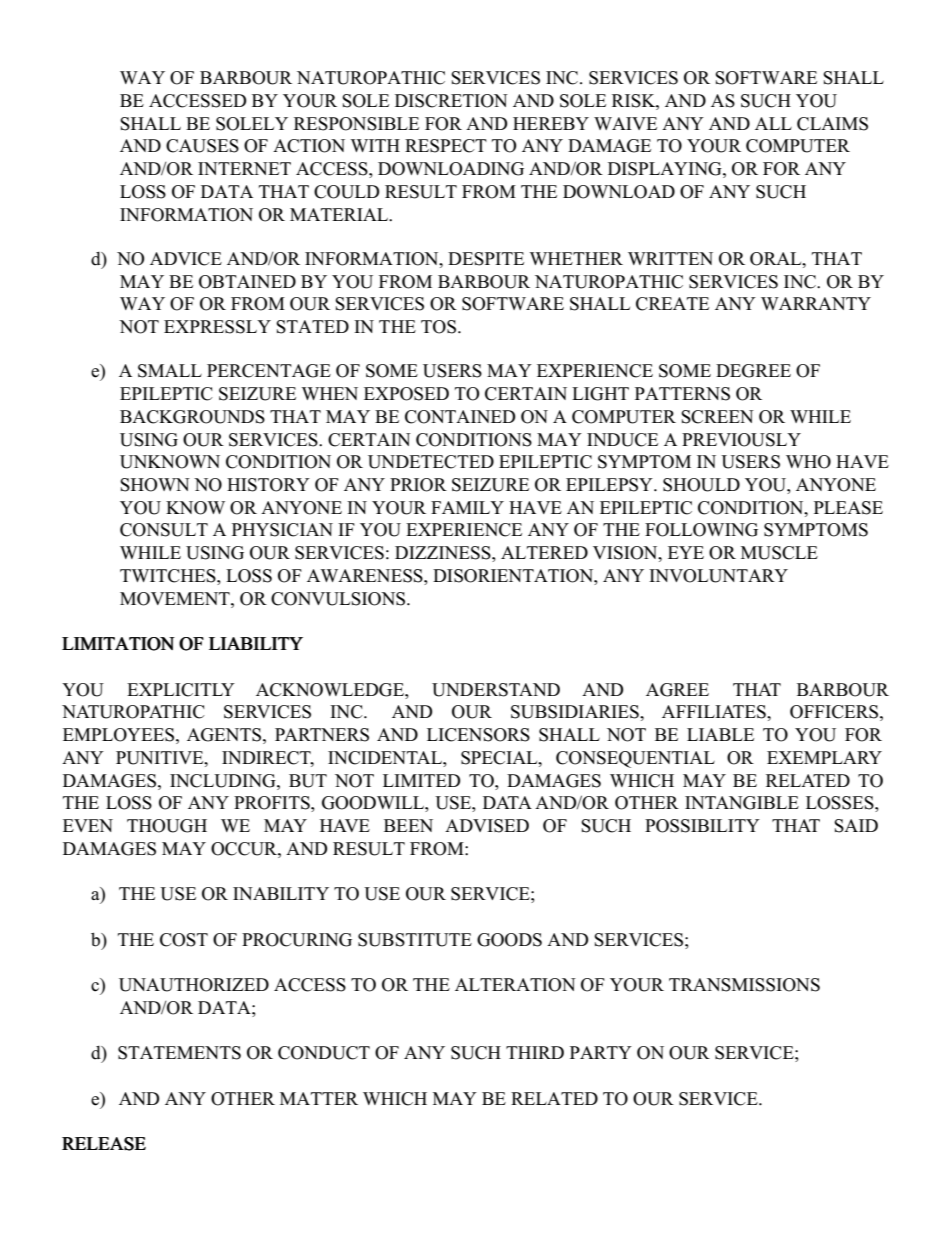 The height and width of the screenshot is (1233, 952). I want to click on CLAIMS, so click(832, 124).
